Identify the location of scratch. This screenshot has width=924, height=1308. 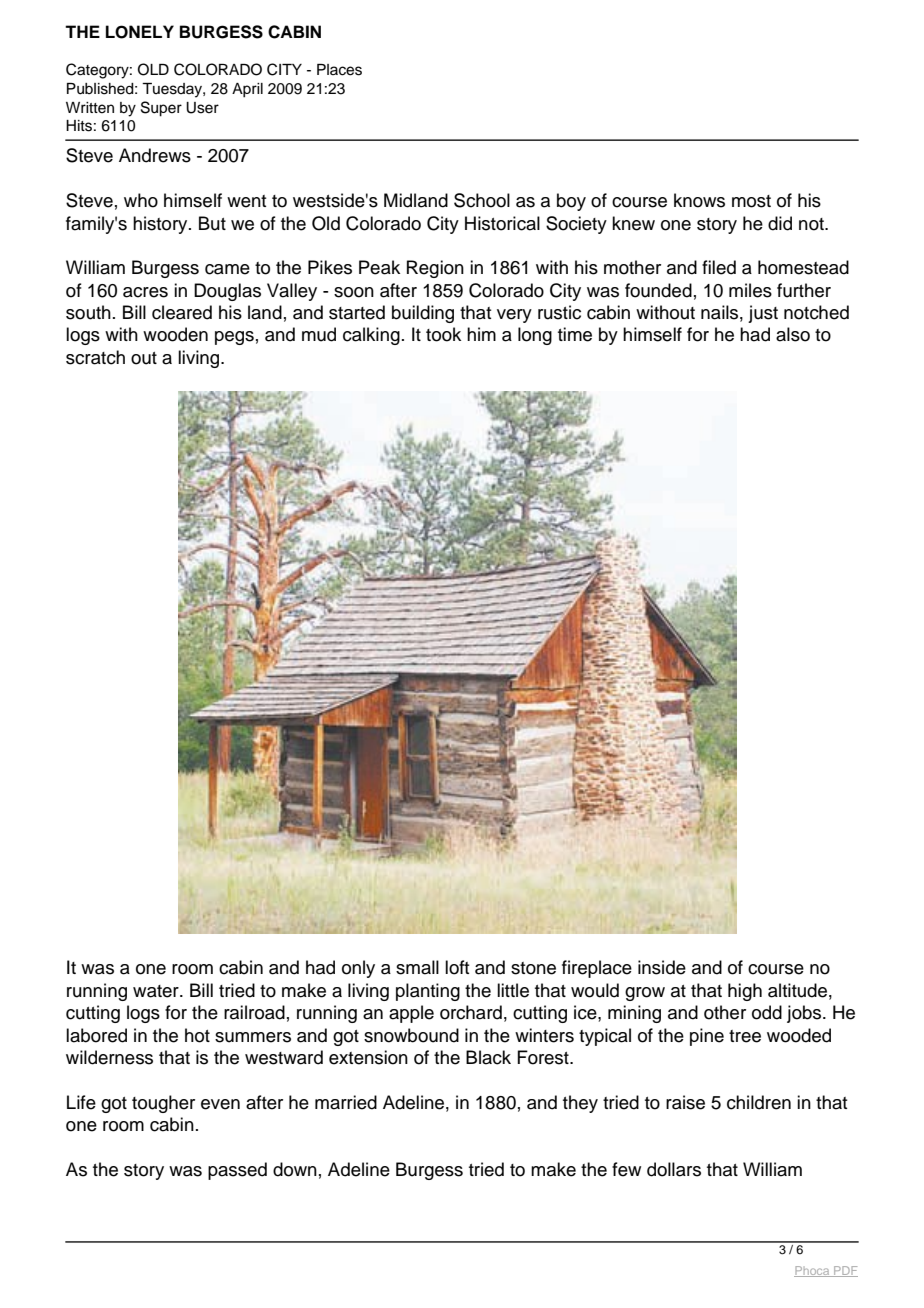
(95, 357).
